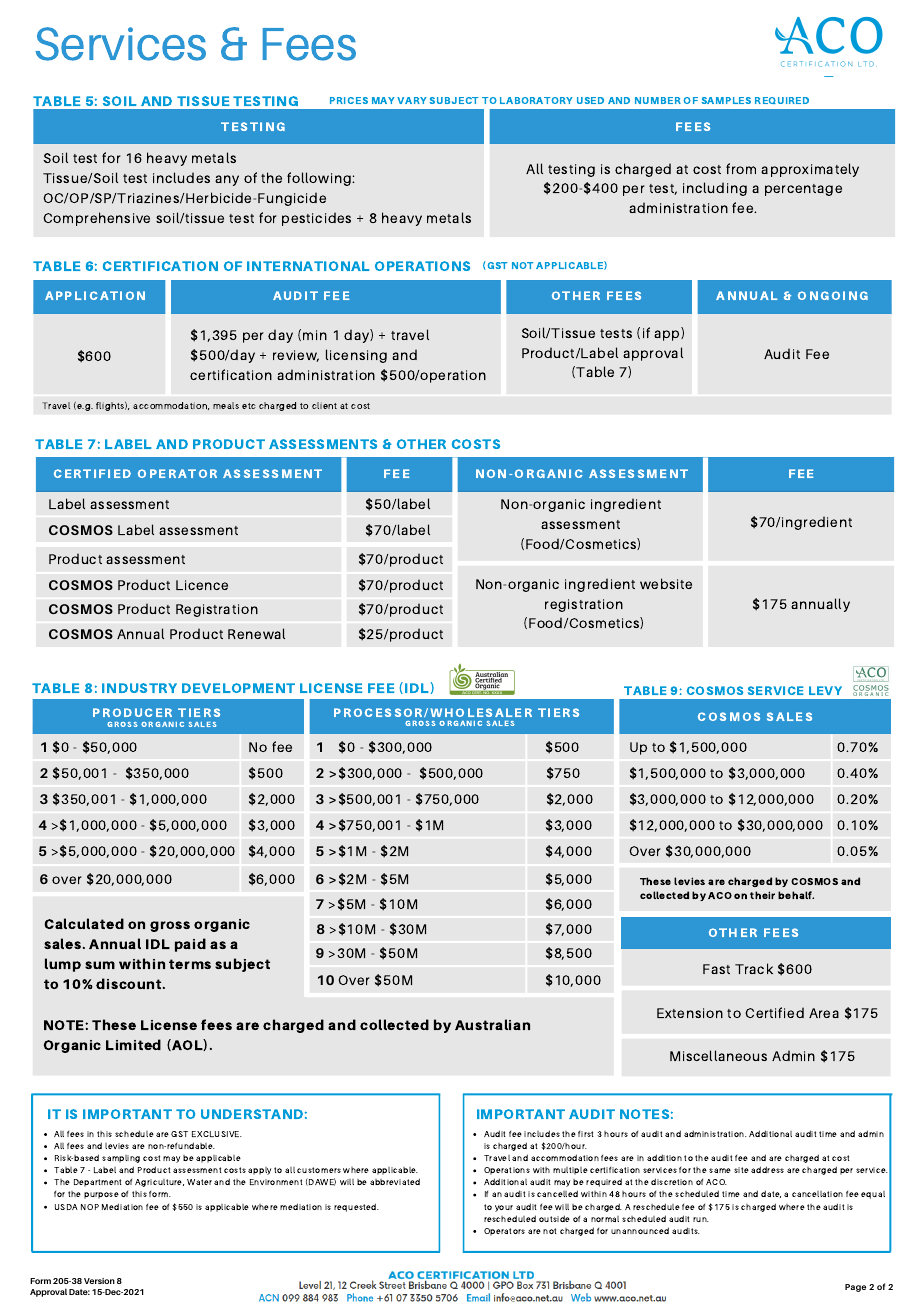 The height and width of the image is (1308, 924). Describe the element at coordinates (412, 100) in the image. I see `VARY` at that location.
